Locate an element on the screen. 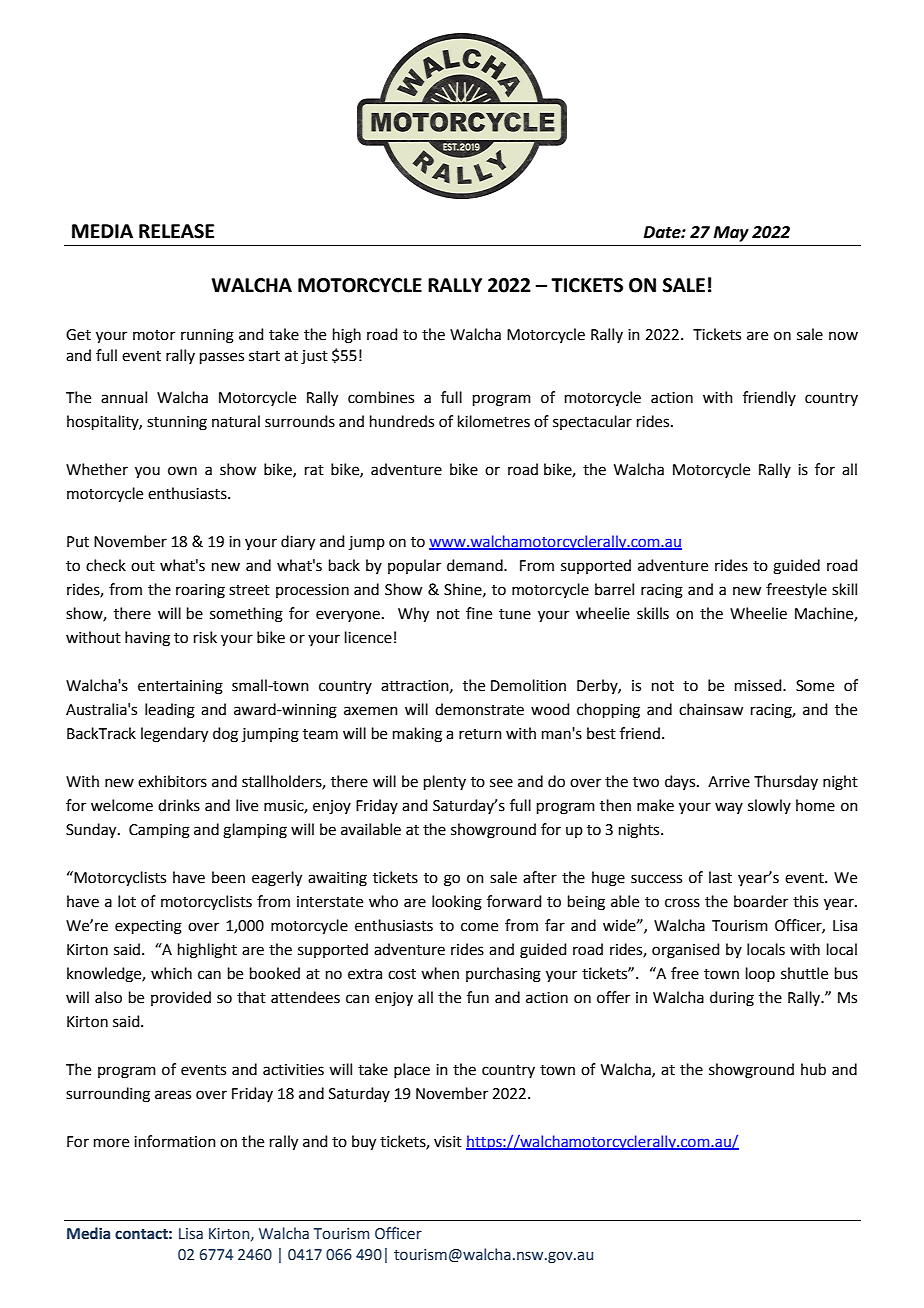  just is located at coordinates (314, 357).
